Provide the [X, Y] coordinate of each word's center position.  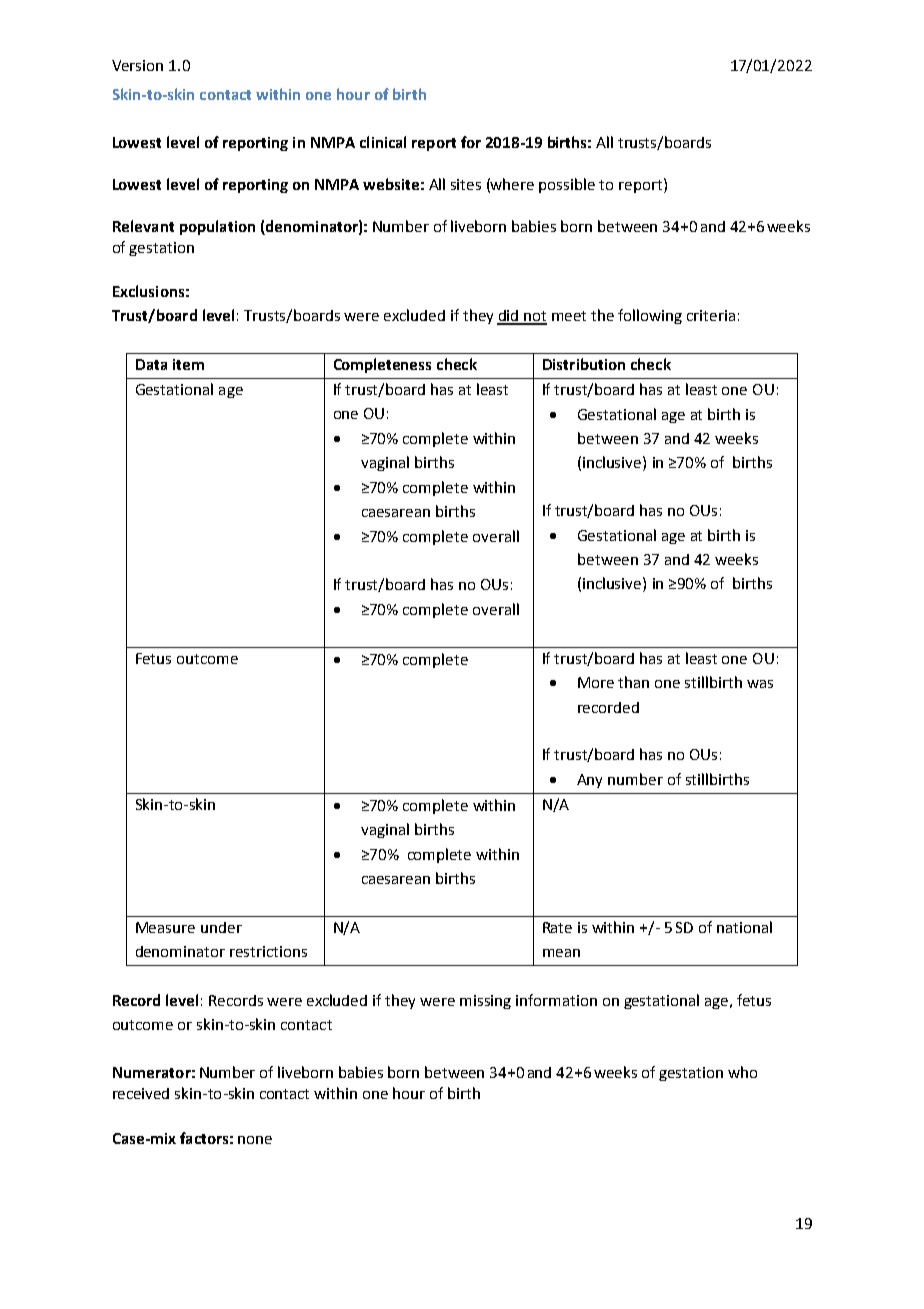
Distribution [584, 364]
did [509, 317]
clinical [383, 142]
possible [567, 185]
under [221, 927]
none [255, 1140]
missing [485, 1002]
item [188, 364]
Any [589, 781]
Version [137, 65]
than [633, 682]
